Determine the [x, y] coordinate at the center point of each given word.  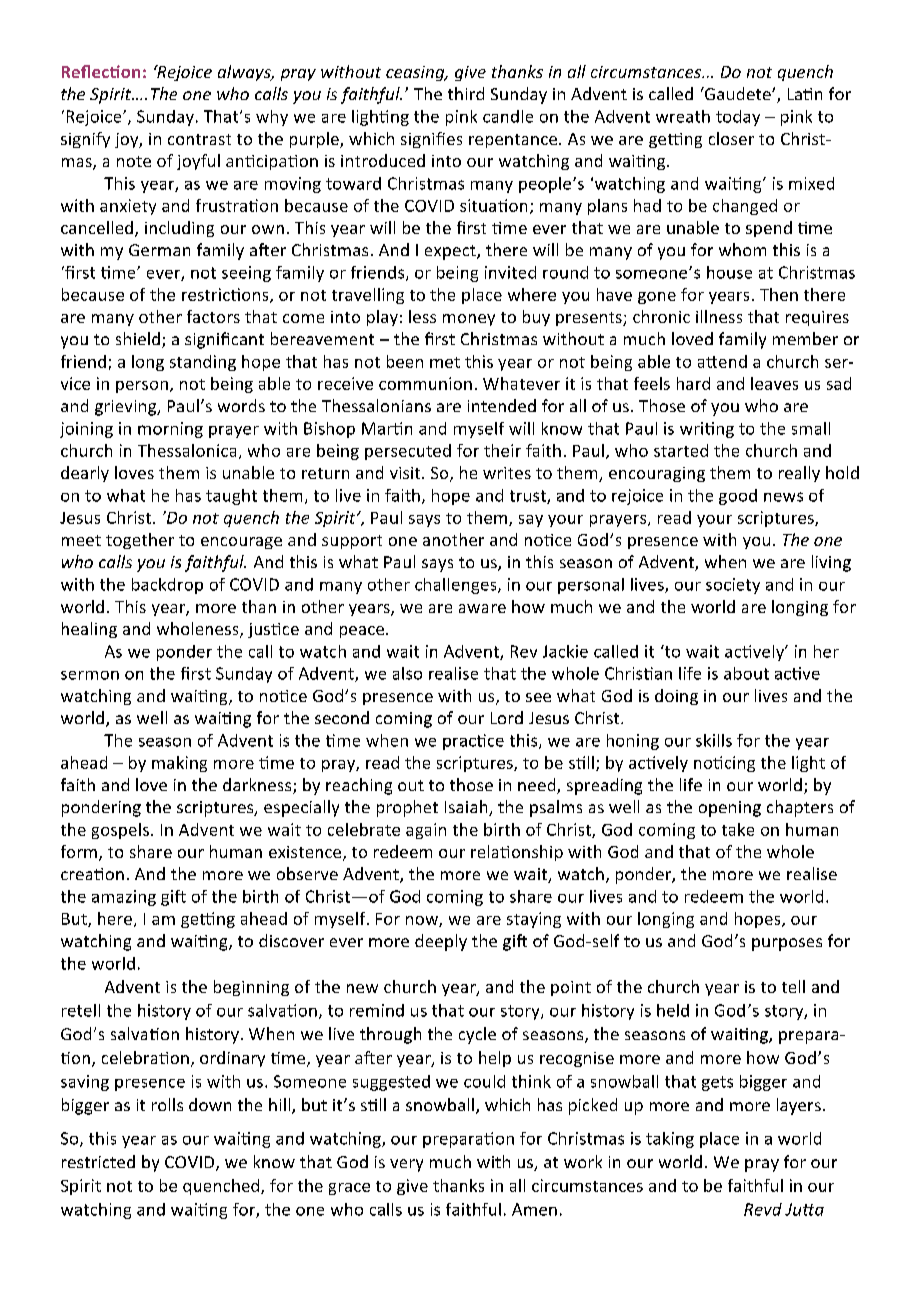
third [466, 93]
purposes [787, 944]
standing [203, 363]
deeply [441, 942]
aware [482, 608]
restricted [98, 1161]
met [445, 362]
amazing [124, 898]
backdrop [167, 586]
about [746, 673]
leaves [774, 383]
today [738, 118]
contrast [199, 139]
